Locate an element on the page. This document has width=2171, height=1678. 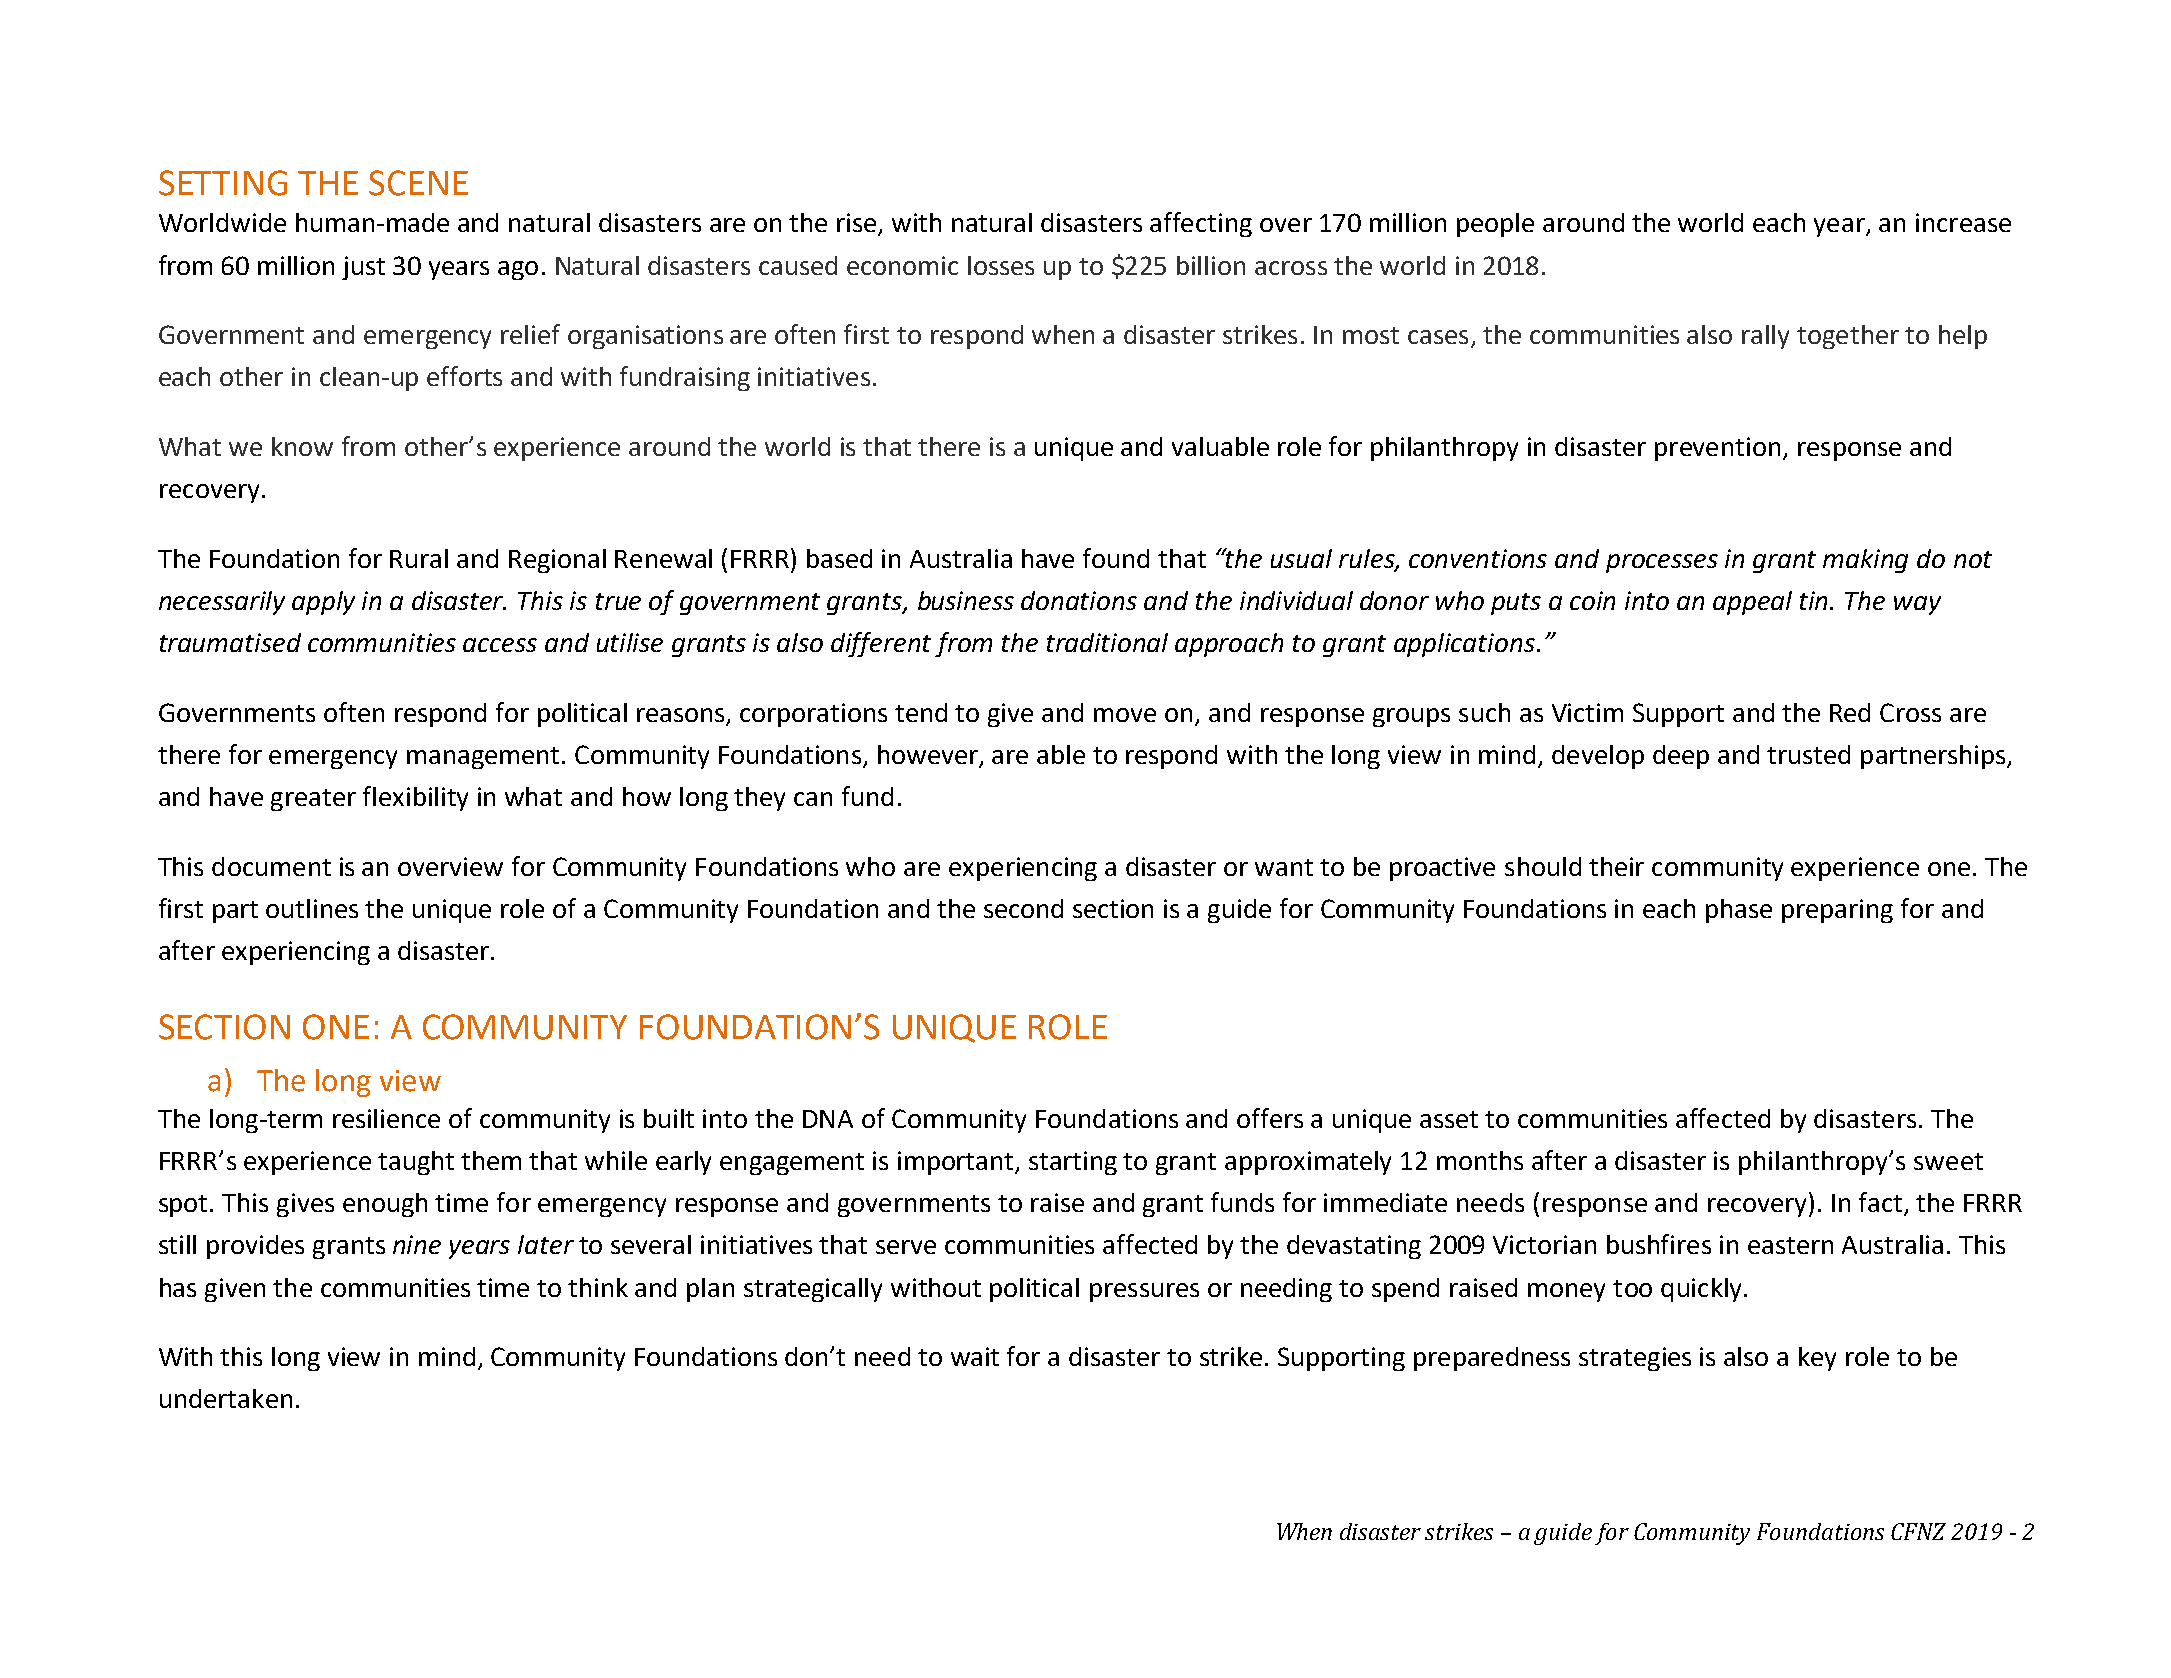
second is located at coordinates (1023, 908).
